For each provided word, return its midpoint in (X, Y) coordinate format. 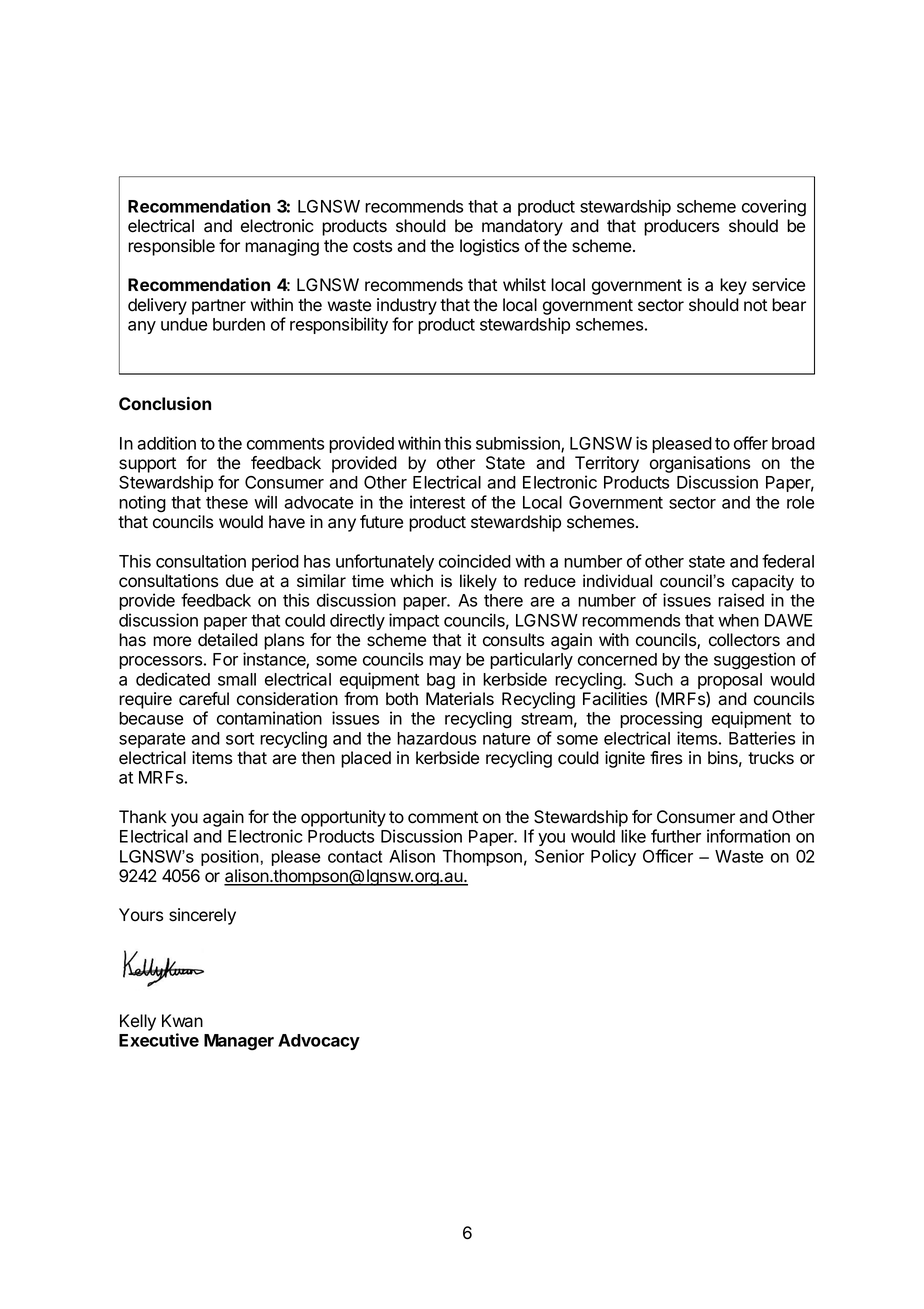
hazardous (436, 738)
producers (681, 227)
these (227, 502)
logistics (489, 247)
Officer (668, 856)
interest (437, 502)
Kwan (182, 1021)
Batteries (762, 738)
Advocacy (319, 1042)
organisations (700, 464)
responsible (171, 247)
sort (240, 739)
